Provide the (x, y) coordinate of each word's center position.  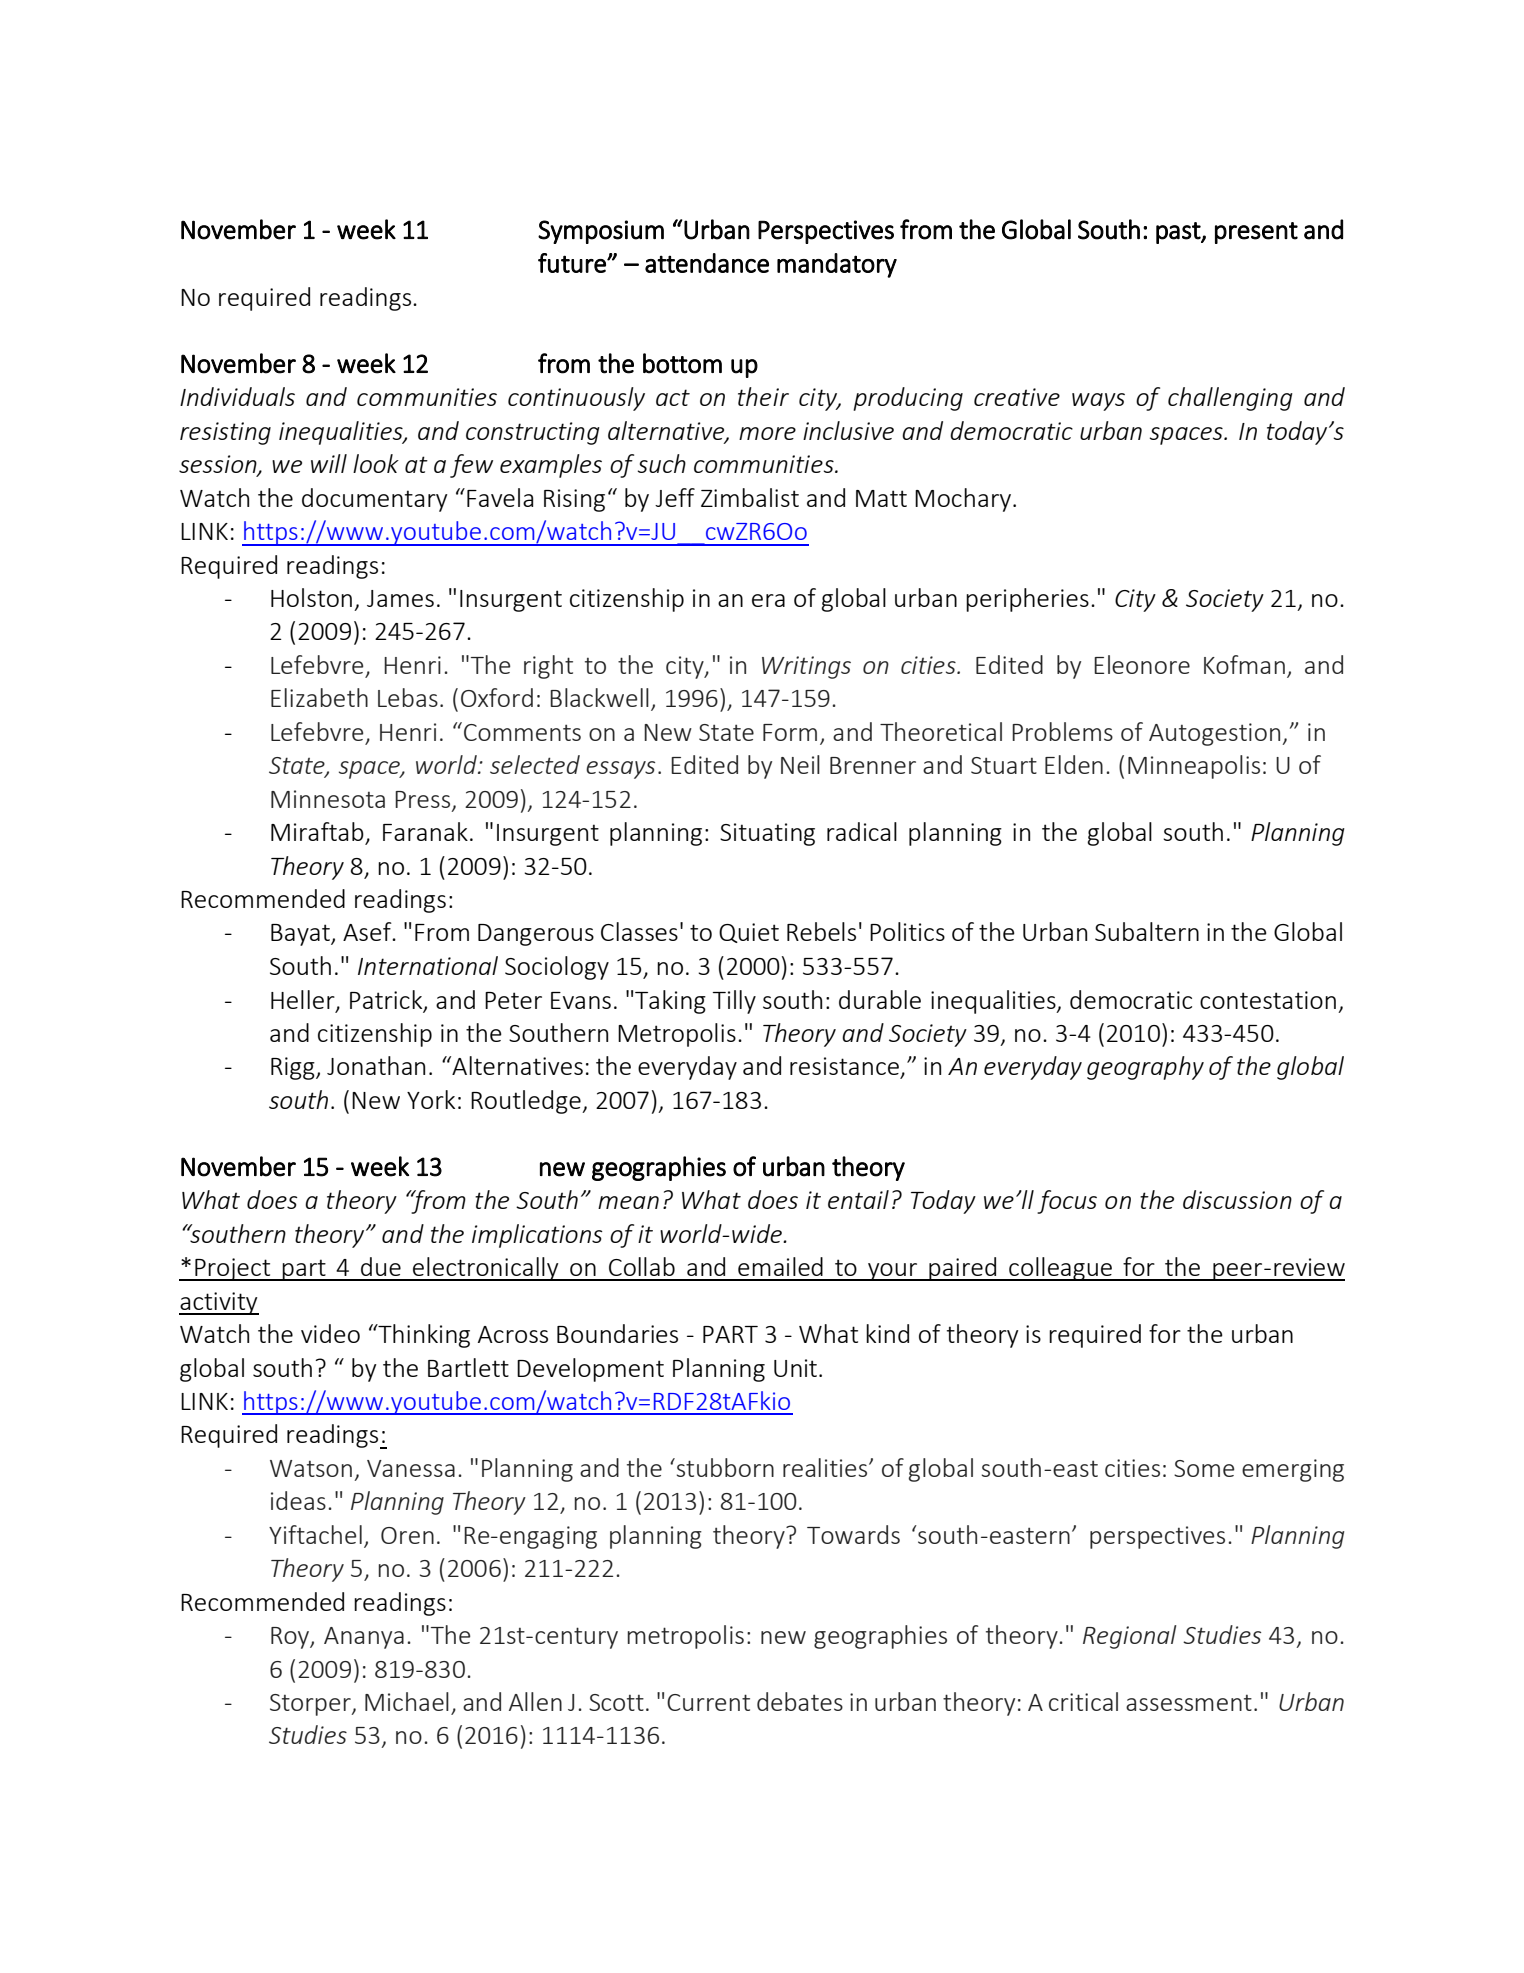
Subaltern (1147, 931)
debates (800, 1701)
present (1256, 233)
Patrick (387, 1000)
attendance (707, 263)
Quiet (749, 933)
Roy (291, 1638)
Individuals (237, 396)
